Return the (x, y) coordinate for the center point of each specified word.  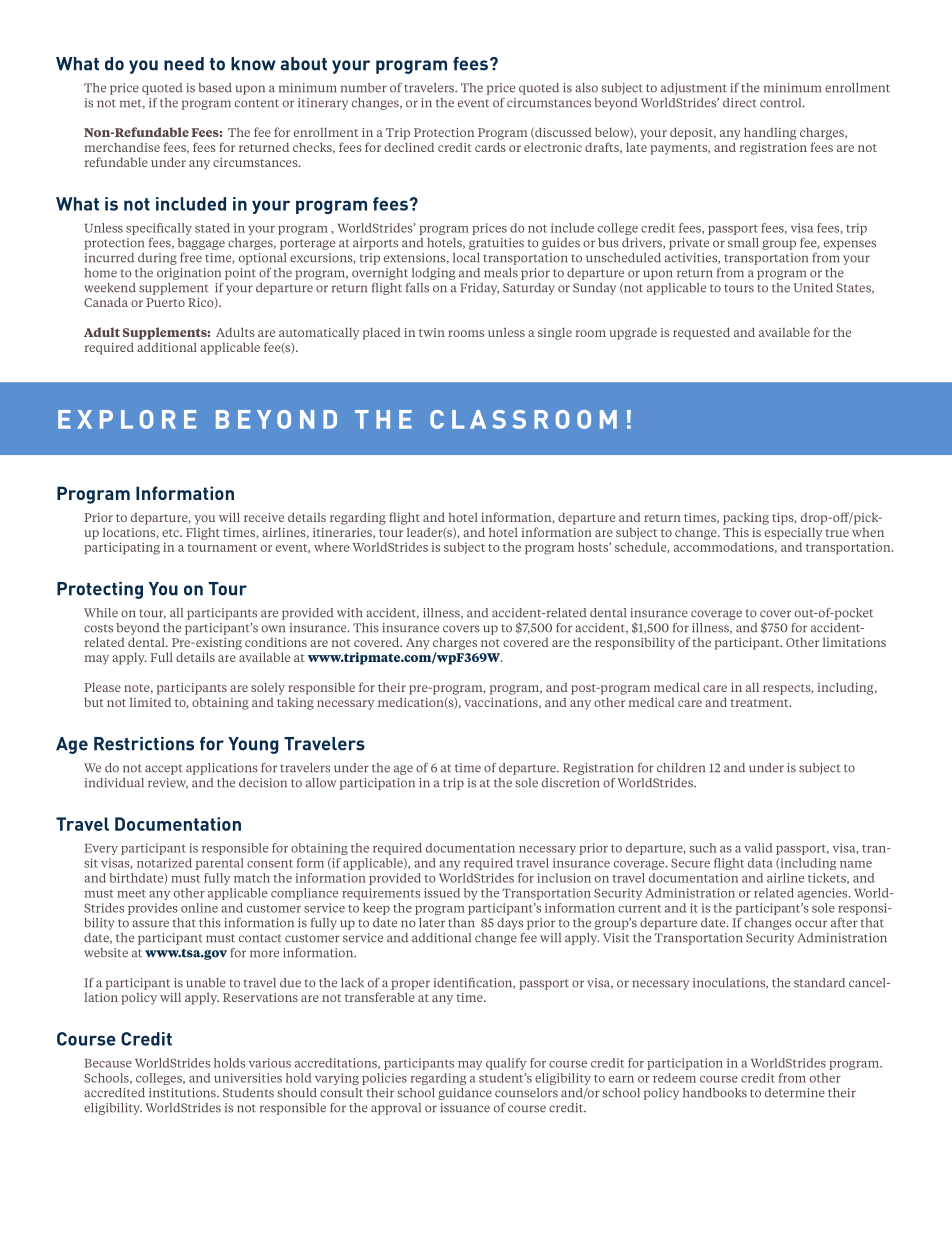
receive (264, 517)
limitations (854, 642)
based (215, 88)
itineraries (343, 533)
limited (150, 702)
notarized (164, 863)
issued (442, 893)
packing (746, 518)
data (760, 863)
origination (189, 274)
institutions (183, 1093)
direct (740, 103)
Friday (479, 289)
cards (490, 147)
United (813, 288)
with (349, 613)
